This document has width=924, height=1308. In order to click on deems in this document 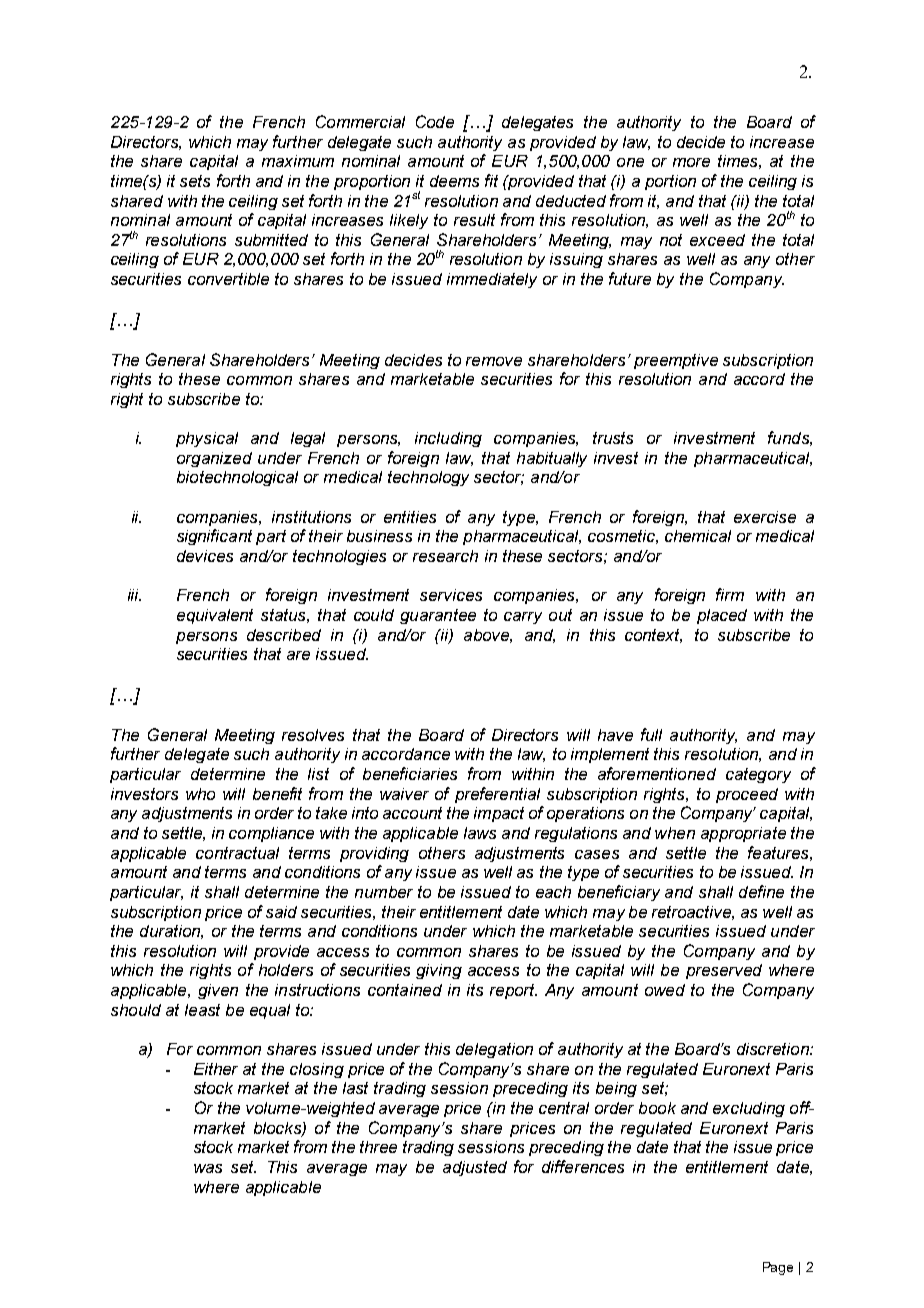, I will do `click(454, 181)`.
